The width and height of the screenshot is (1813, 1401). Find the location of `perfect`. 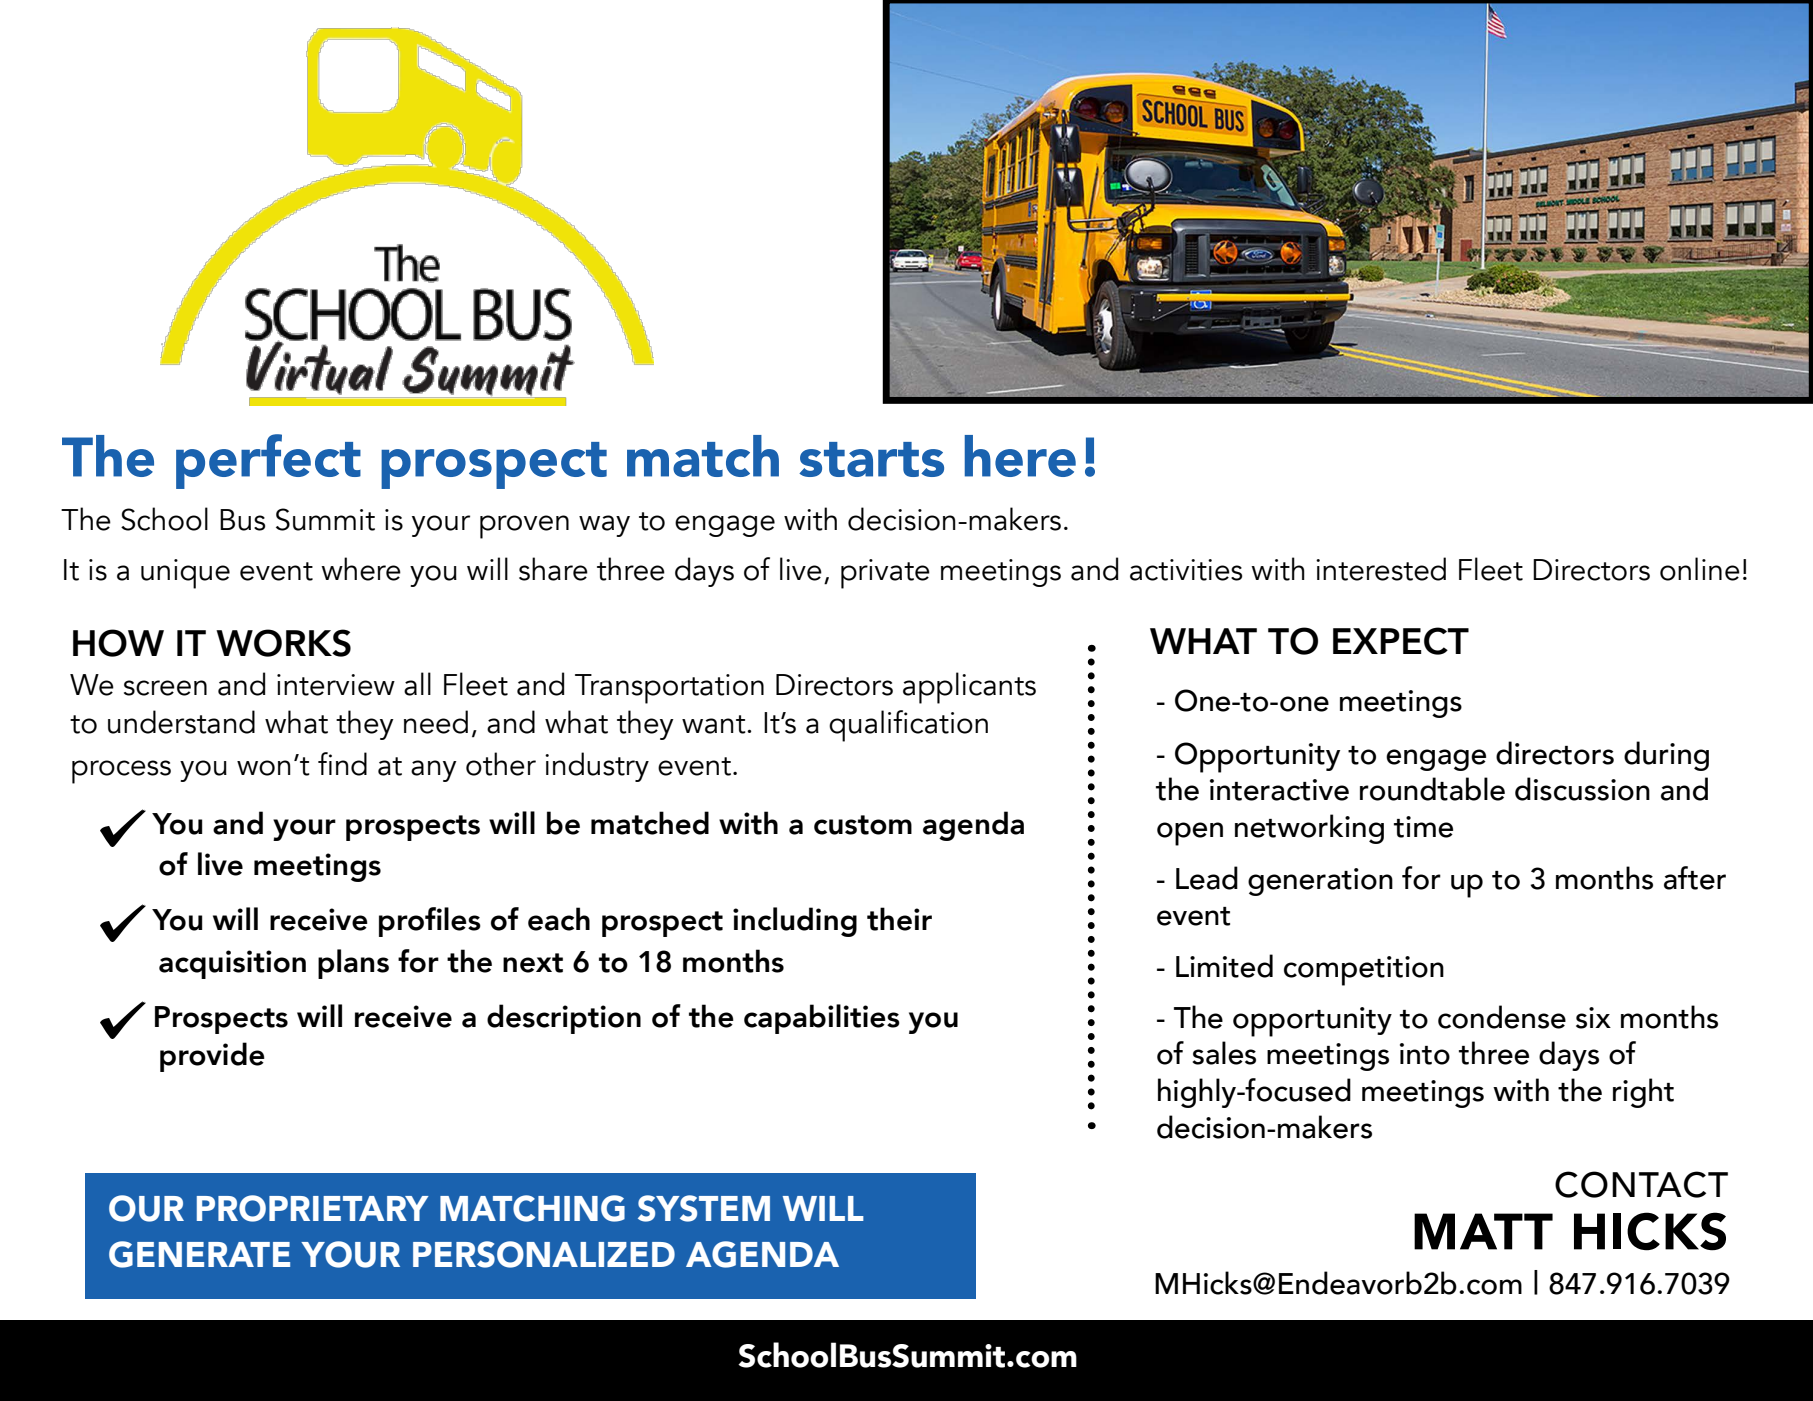

perfect is located at coordinates (268, 461).
